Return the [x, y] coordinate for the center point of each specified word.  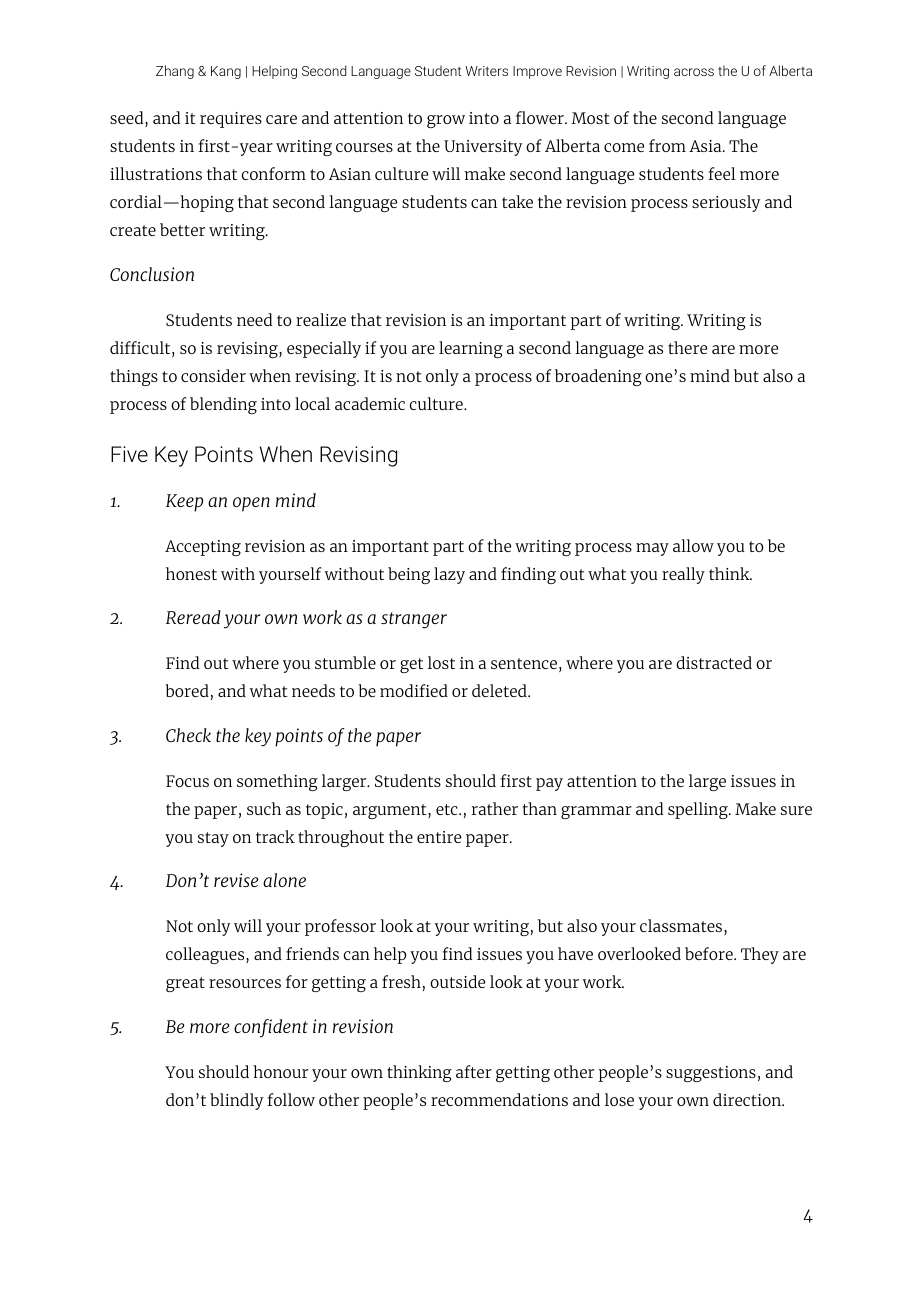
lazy [449, 575]
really [683, 575]
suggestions [711, 1074]
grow [446, 121]
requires [231, 120]
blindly [236, 1101]
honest [191, 573]
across [694, 72]
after [474, 1071]
